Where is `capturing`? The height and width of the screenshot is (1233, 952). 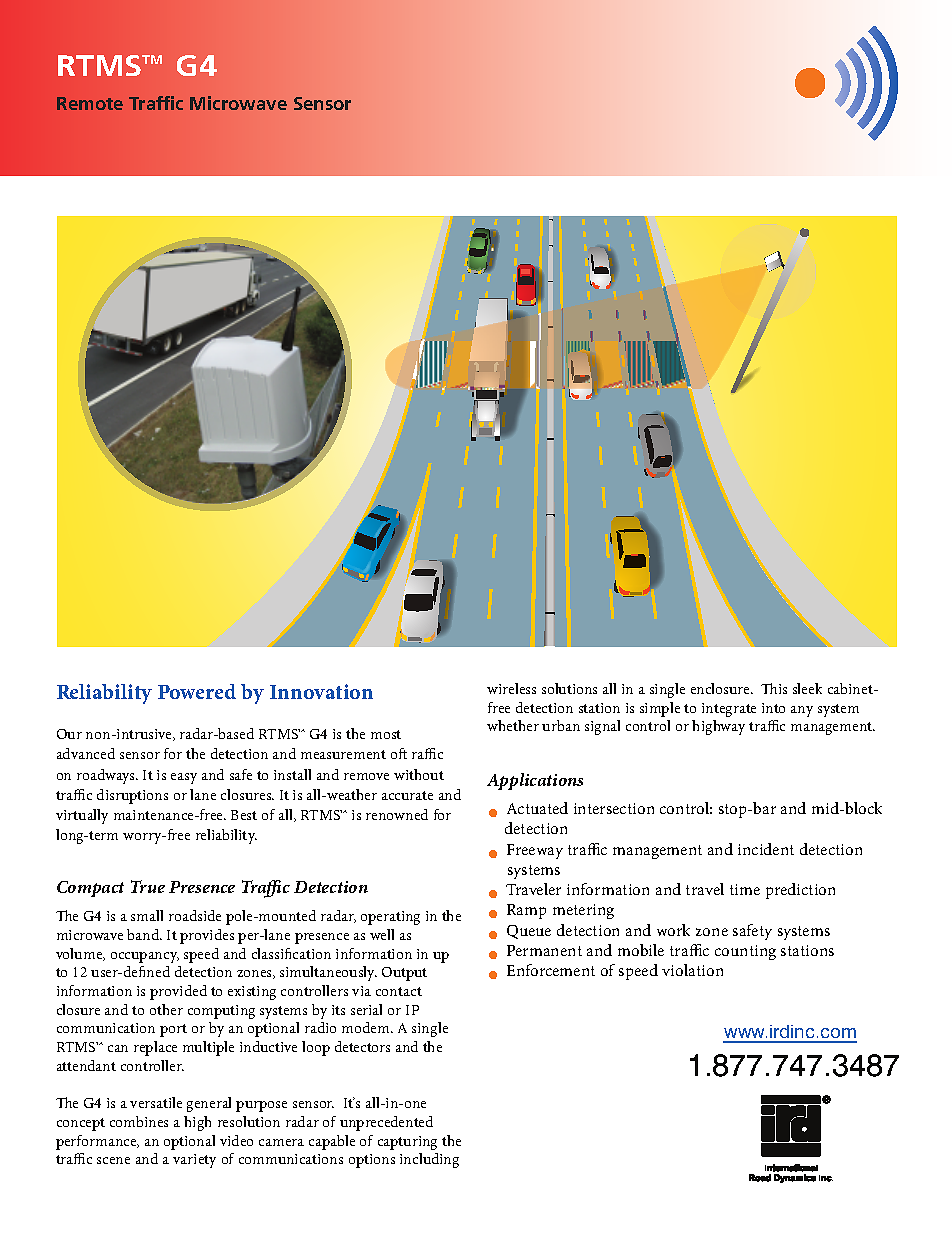 capturing is located at coordinates (407, 1143).
